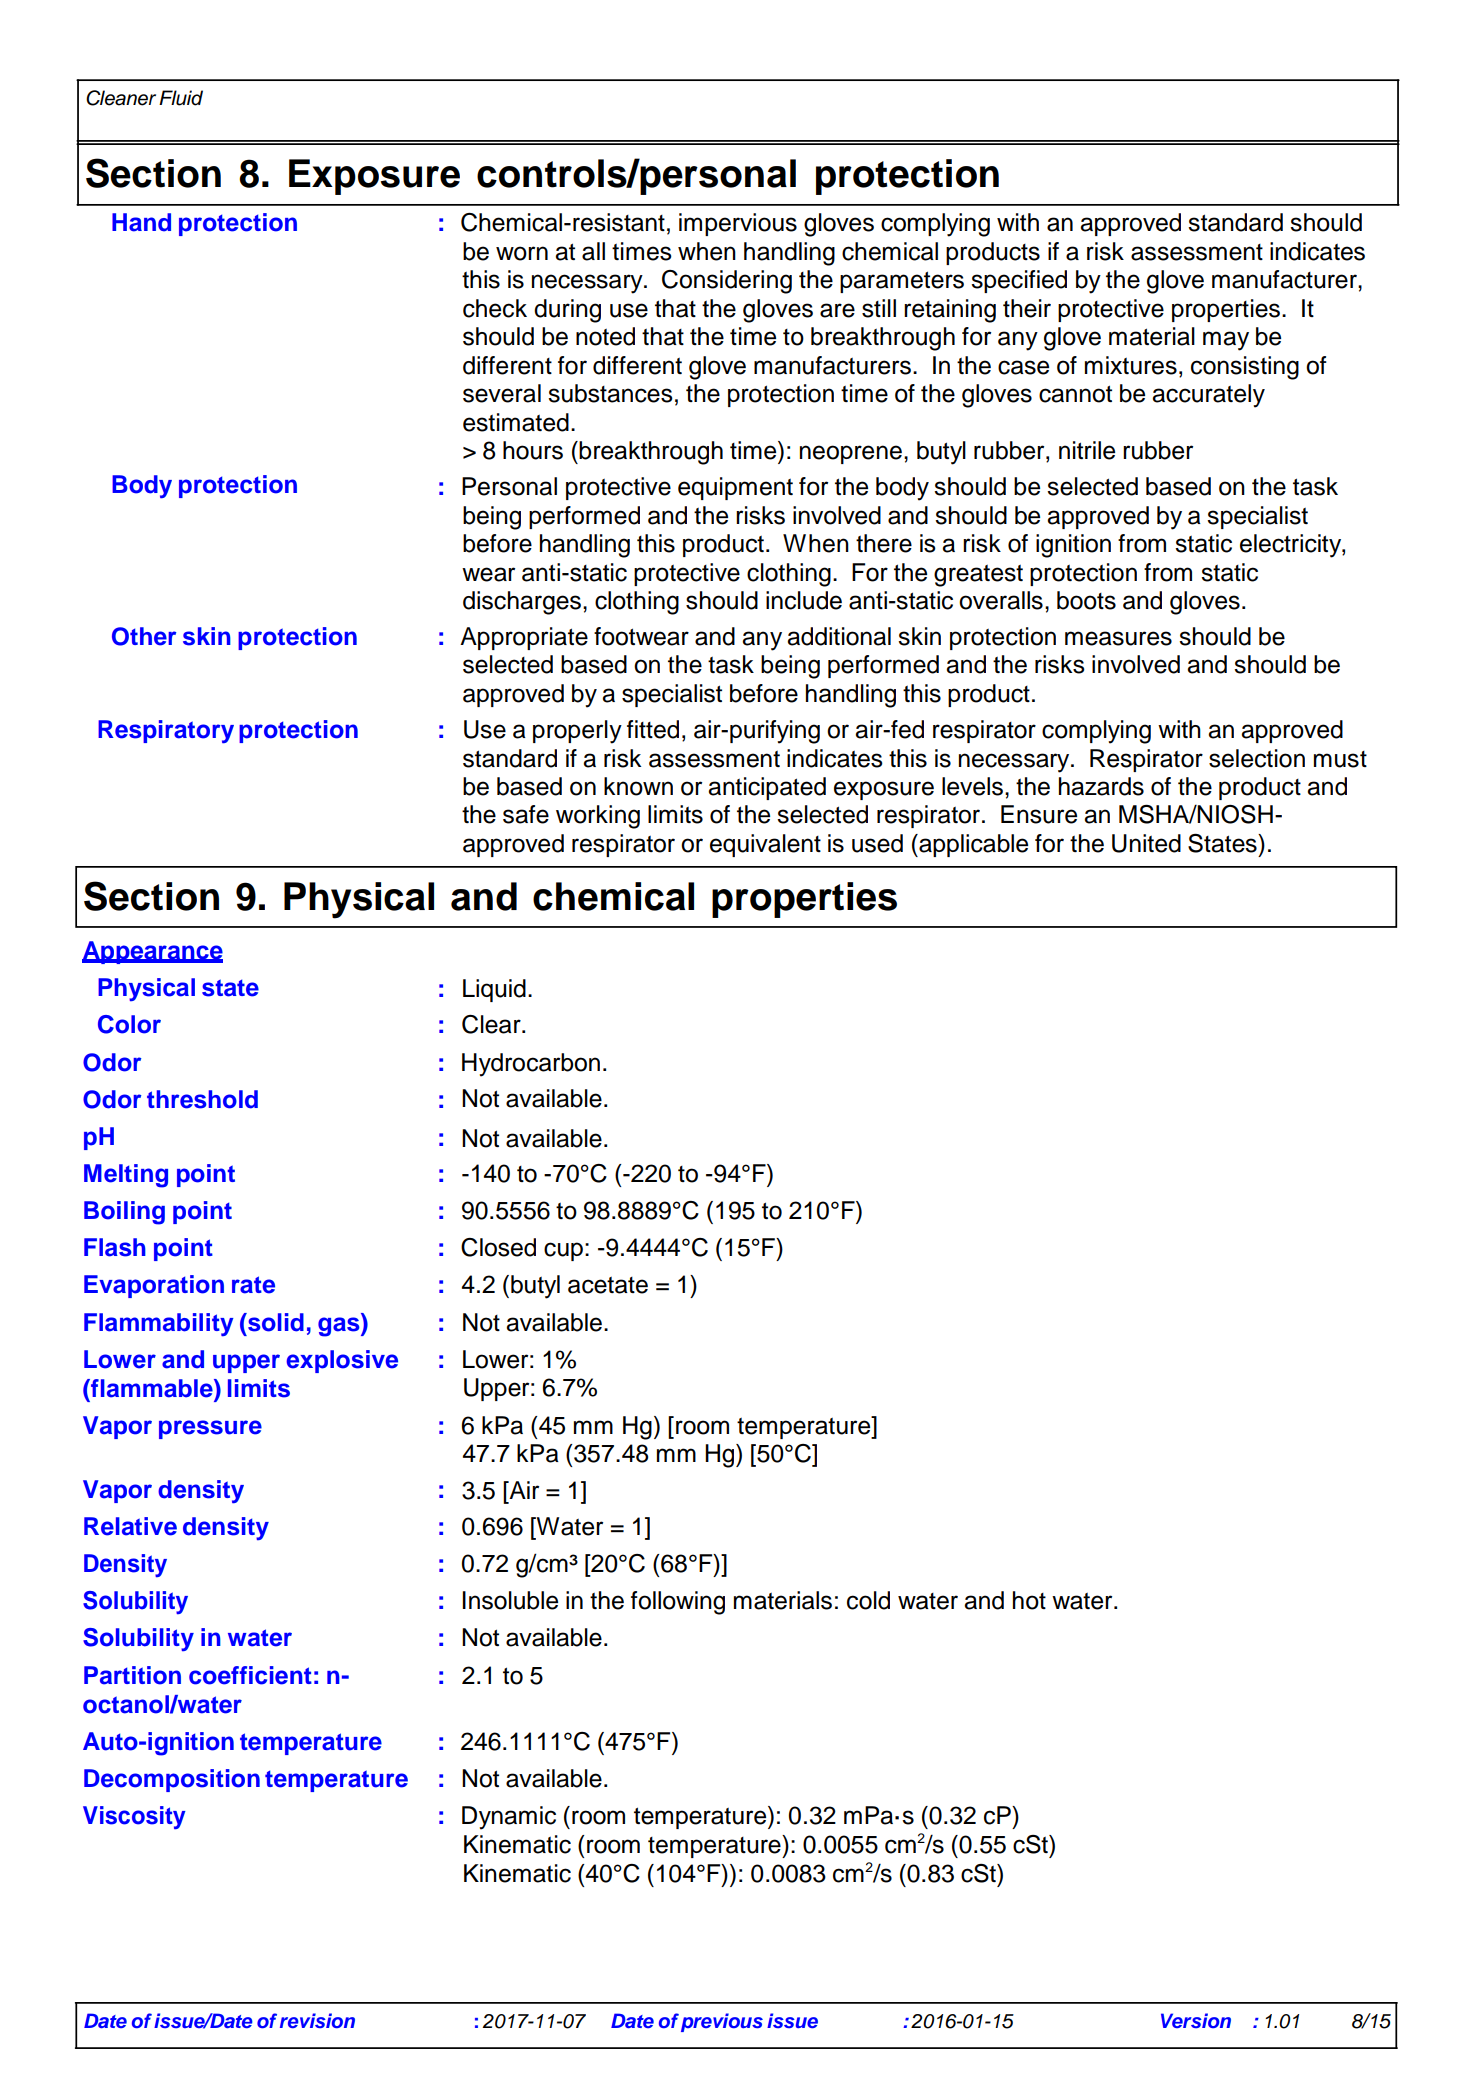 The image size is (1474, 2087). I want to click on selection, so click(1257, 758).
